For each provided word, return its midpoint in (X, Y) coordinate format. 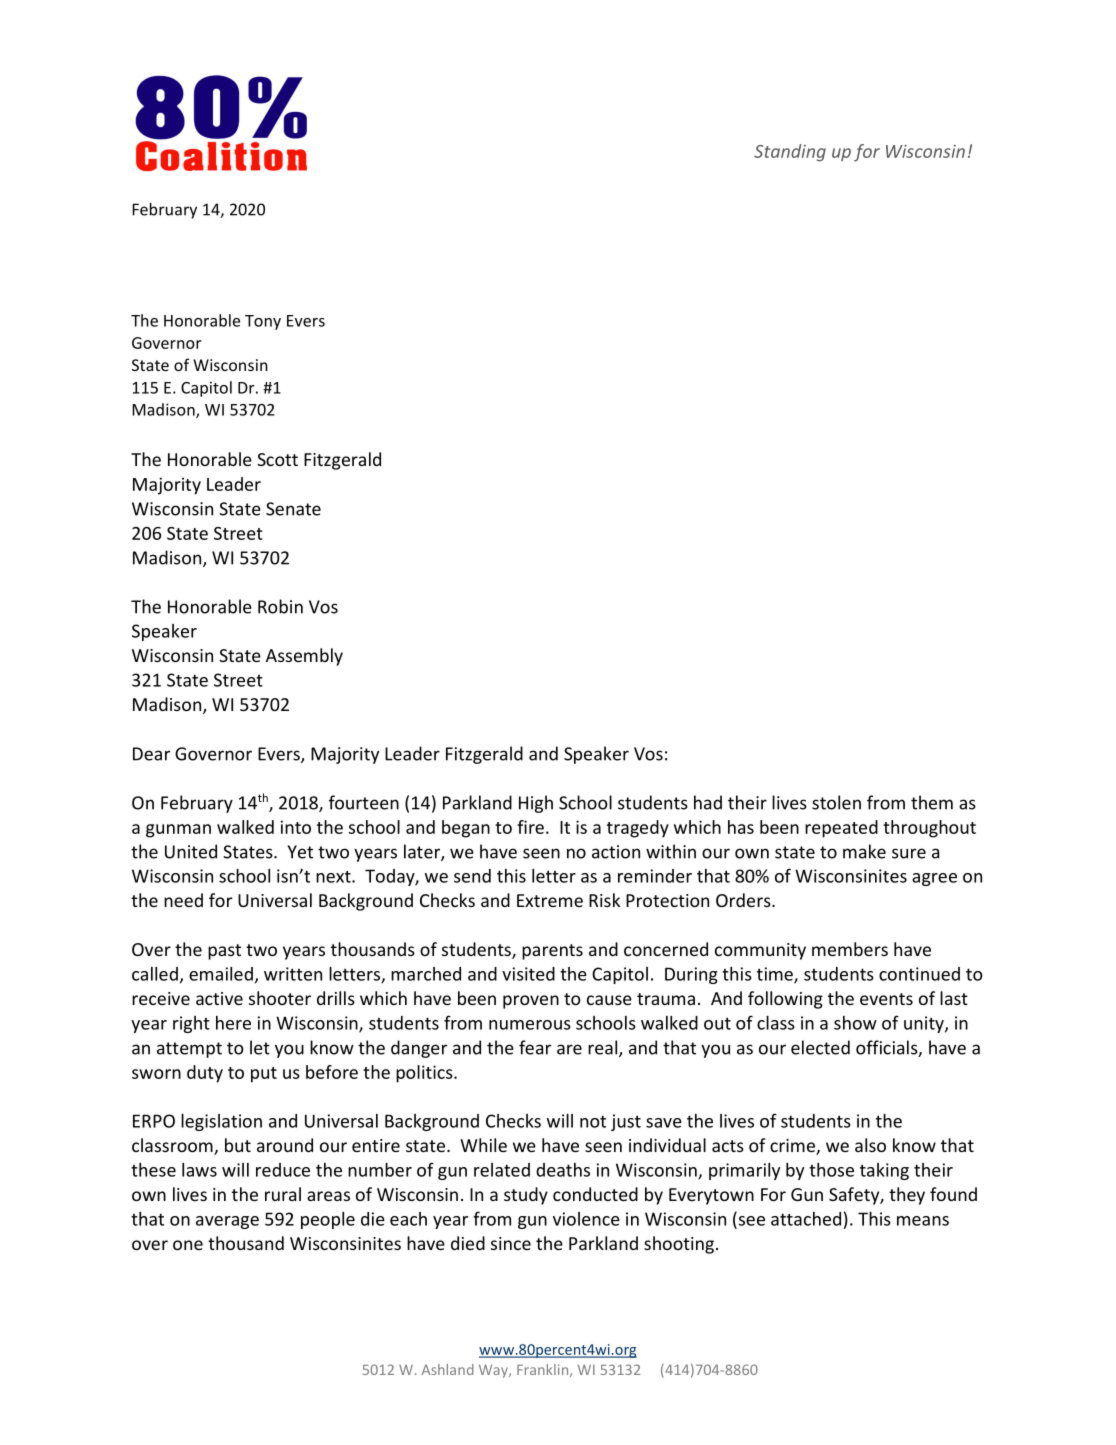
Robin (280, 606)
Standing (790, 153)
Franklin (544, 1370)
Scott (277, 459)
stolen (836, 802)
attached (806, 1219)
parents (552, 952)
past (224, 952)
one (188, 1245)
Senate (293, 509)
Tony (263, 322)
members (850, 949)
